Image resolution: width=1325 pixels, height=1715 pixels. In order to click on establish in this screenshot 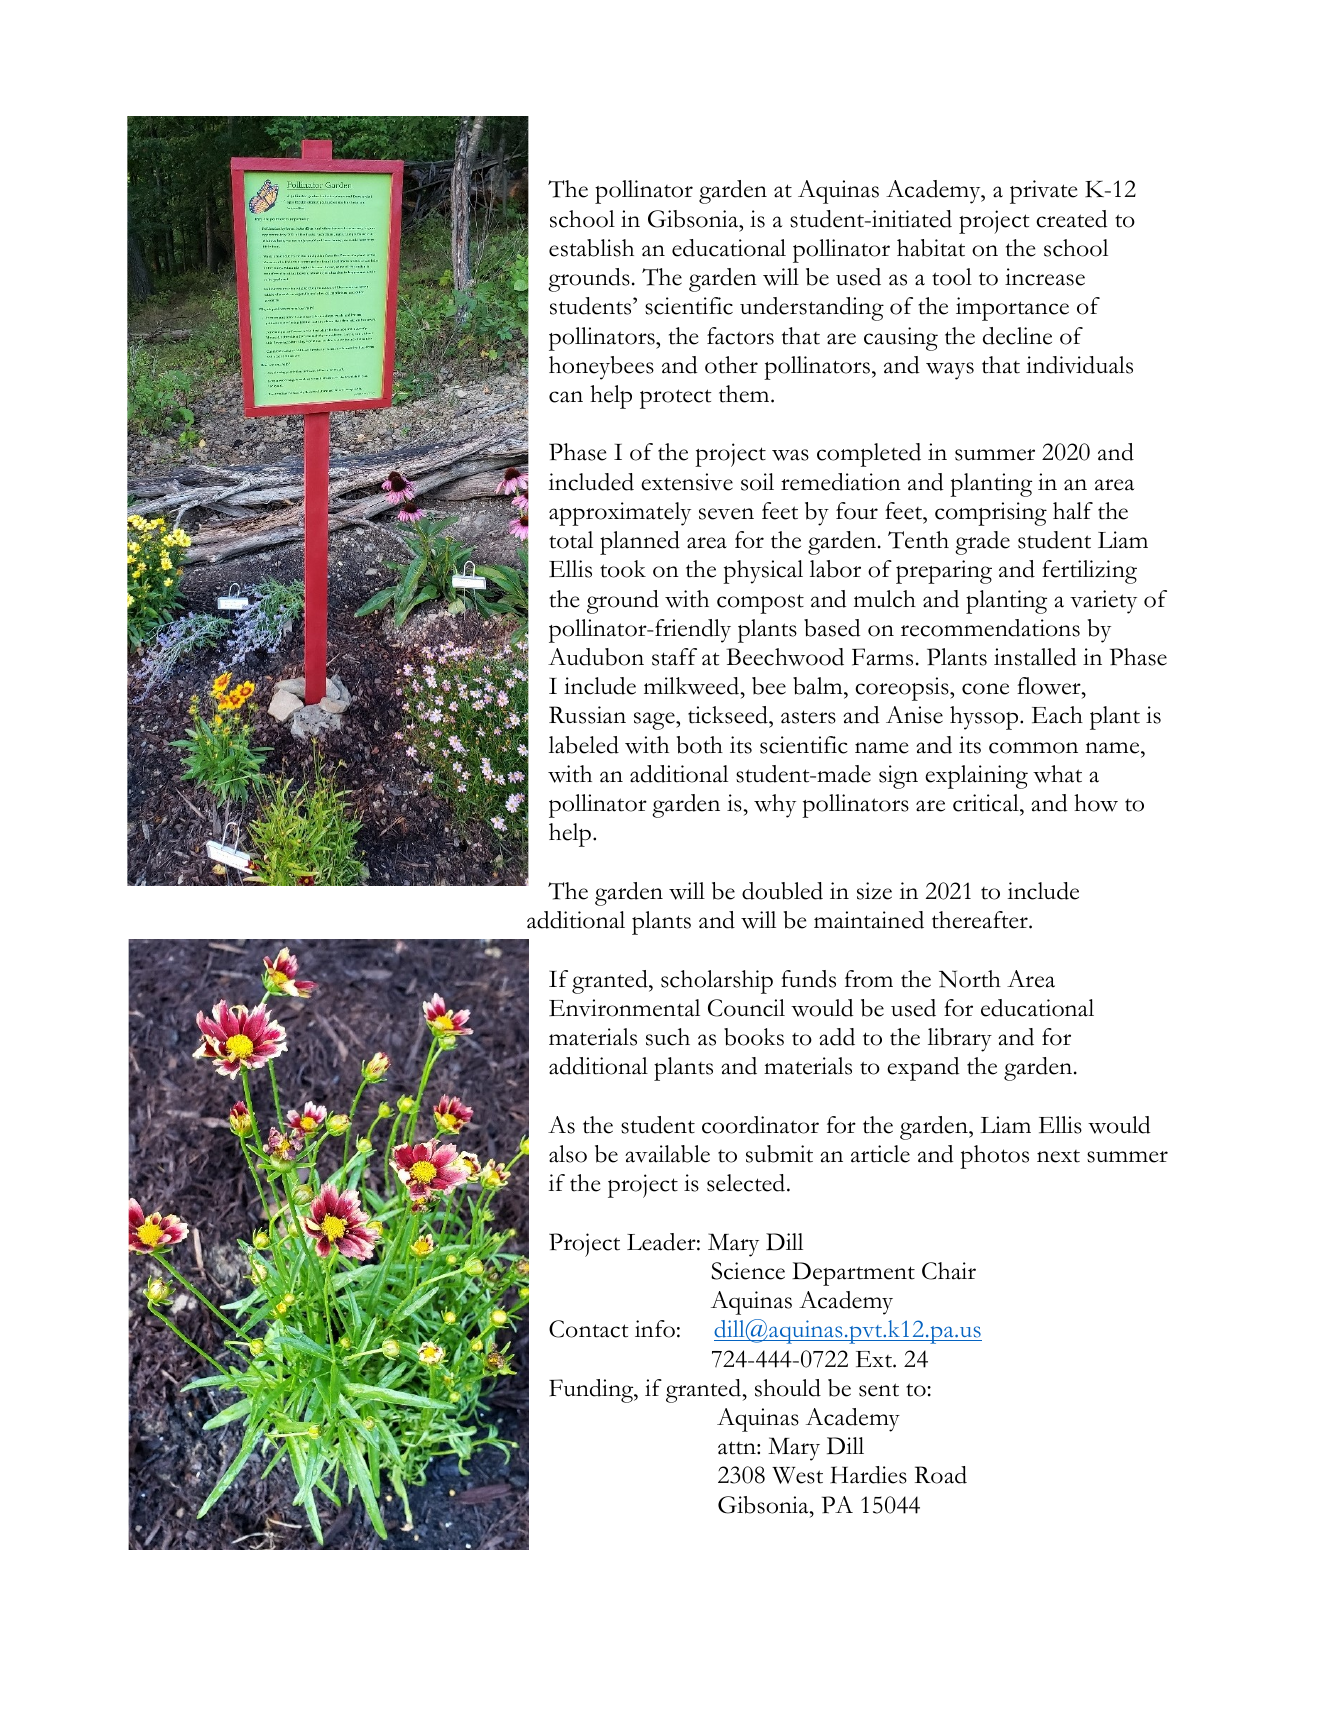, I will do `click(591, 248)`.
